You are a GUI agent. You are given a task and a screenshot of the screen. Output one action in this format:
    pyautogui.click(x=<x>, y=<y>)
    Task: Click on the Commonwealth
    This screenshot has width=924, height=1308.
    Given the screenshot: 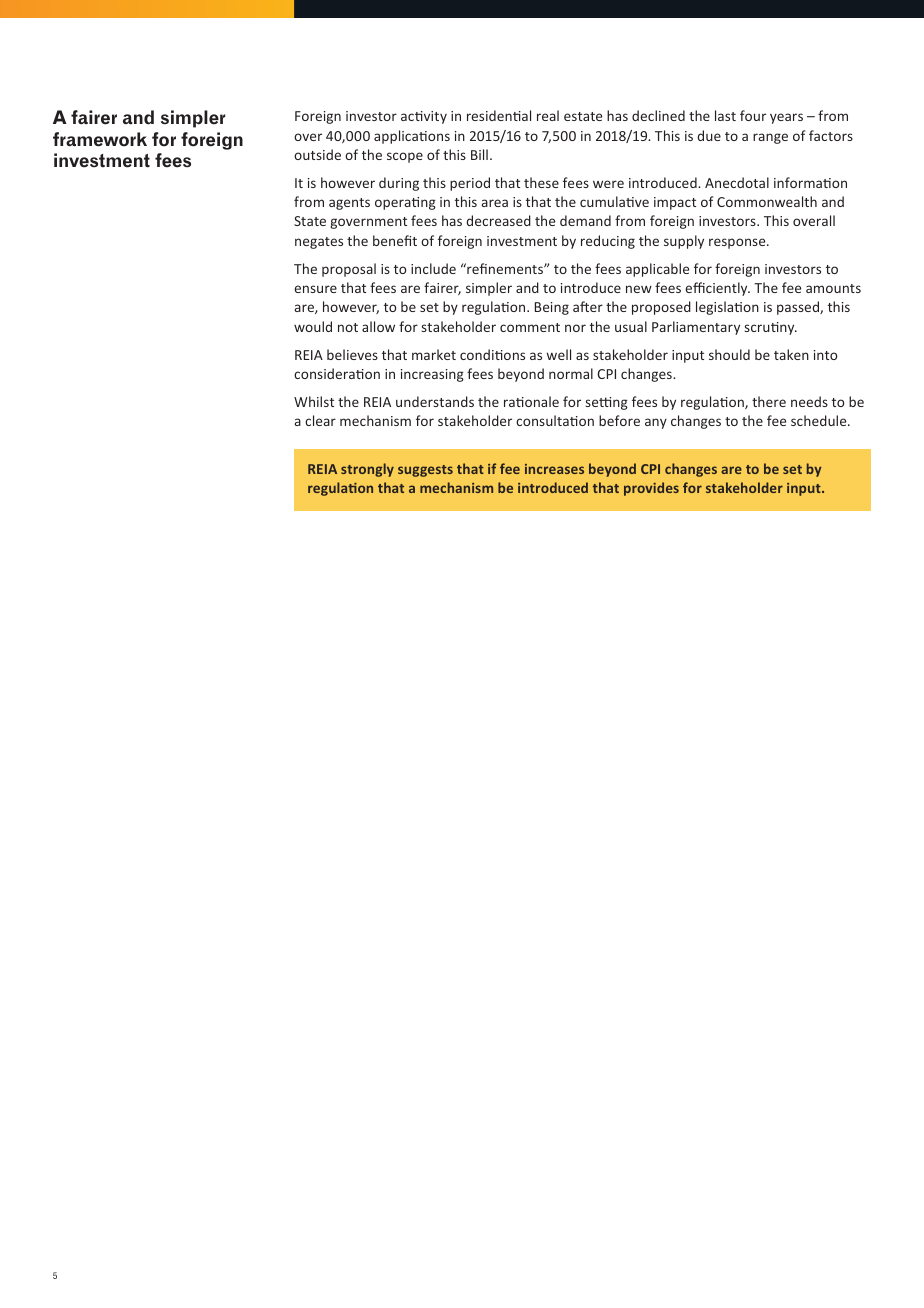 What is the action you would take?
    pyautogui.click(x=767, y=201)
